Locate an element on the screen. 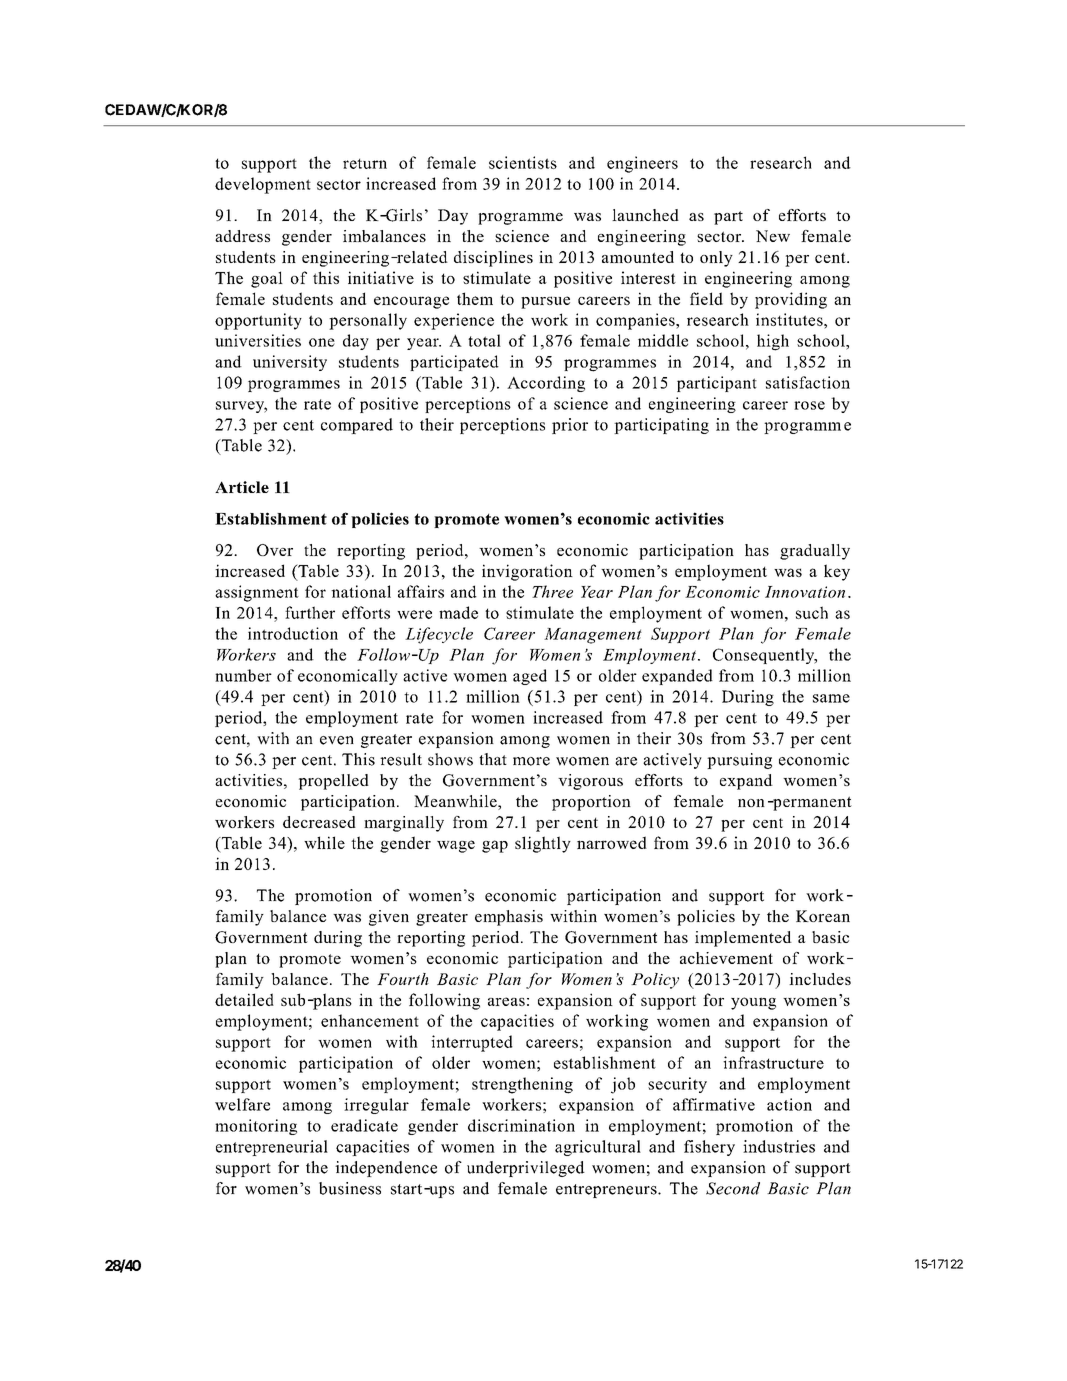 The height and width of the screenshot is (1381, 1067). slightly is located at coordinates (543, 844).
